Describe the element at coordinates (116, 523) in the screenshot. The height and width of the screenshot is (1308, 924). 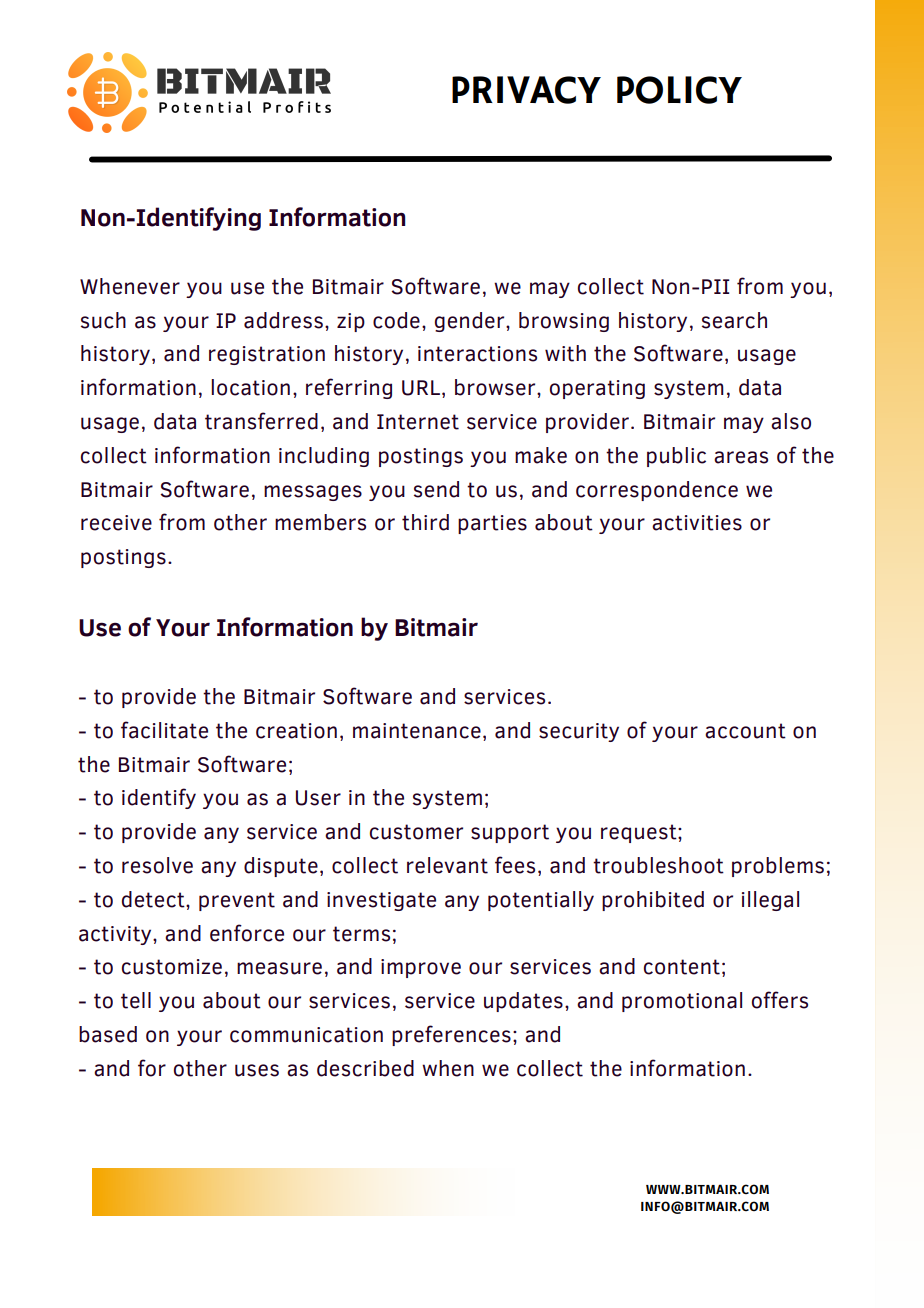
I see `receive` at that location.
